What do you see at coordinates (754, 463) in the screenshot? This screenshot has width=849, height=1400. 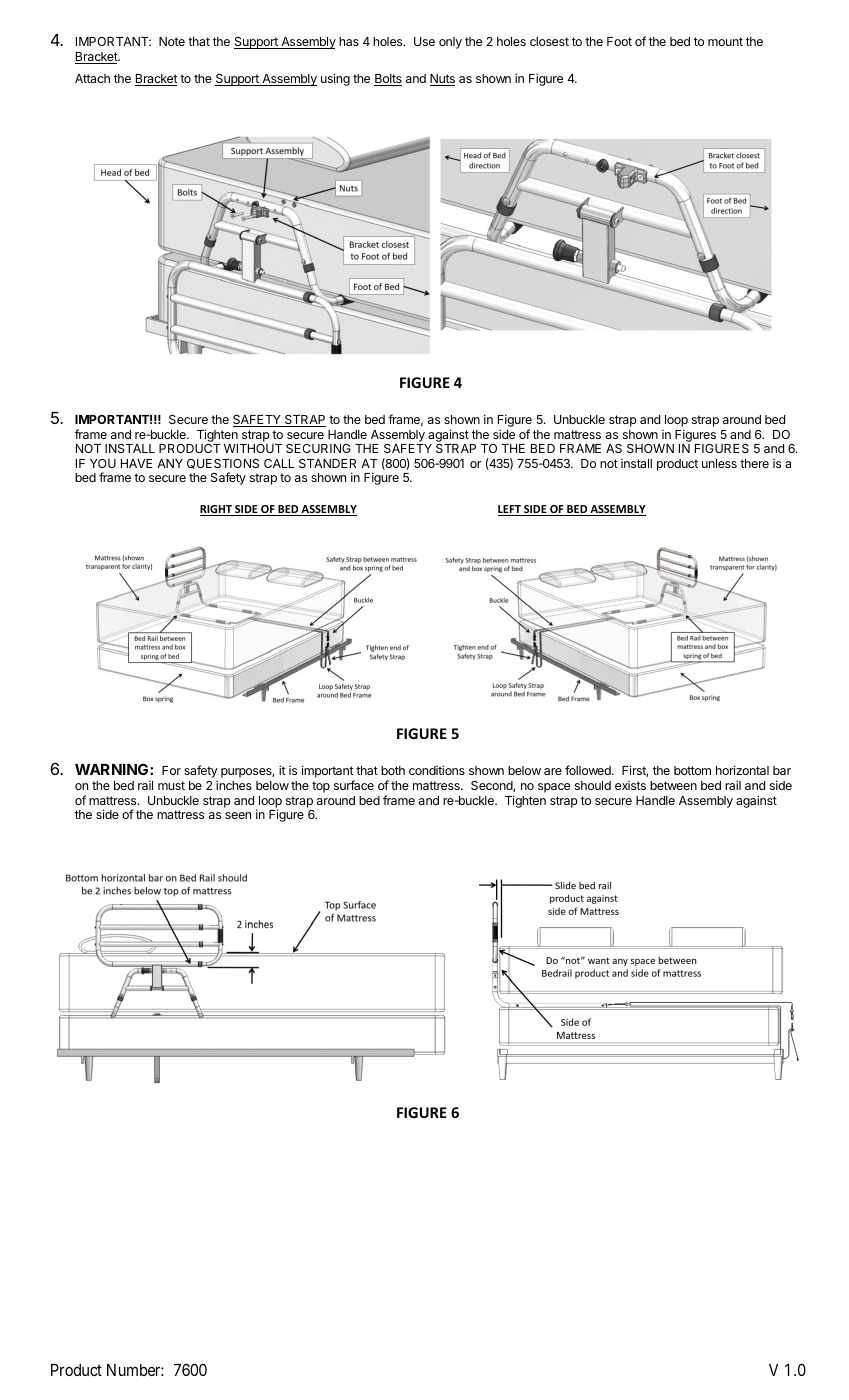 I see `there` at bounding box center [754, 463].
